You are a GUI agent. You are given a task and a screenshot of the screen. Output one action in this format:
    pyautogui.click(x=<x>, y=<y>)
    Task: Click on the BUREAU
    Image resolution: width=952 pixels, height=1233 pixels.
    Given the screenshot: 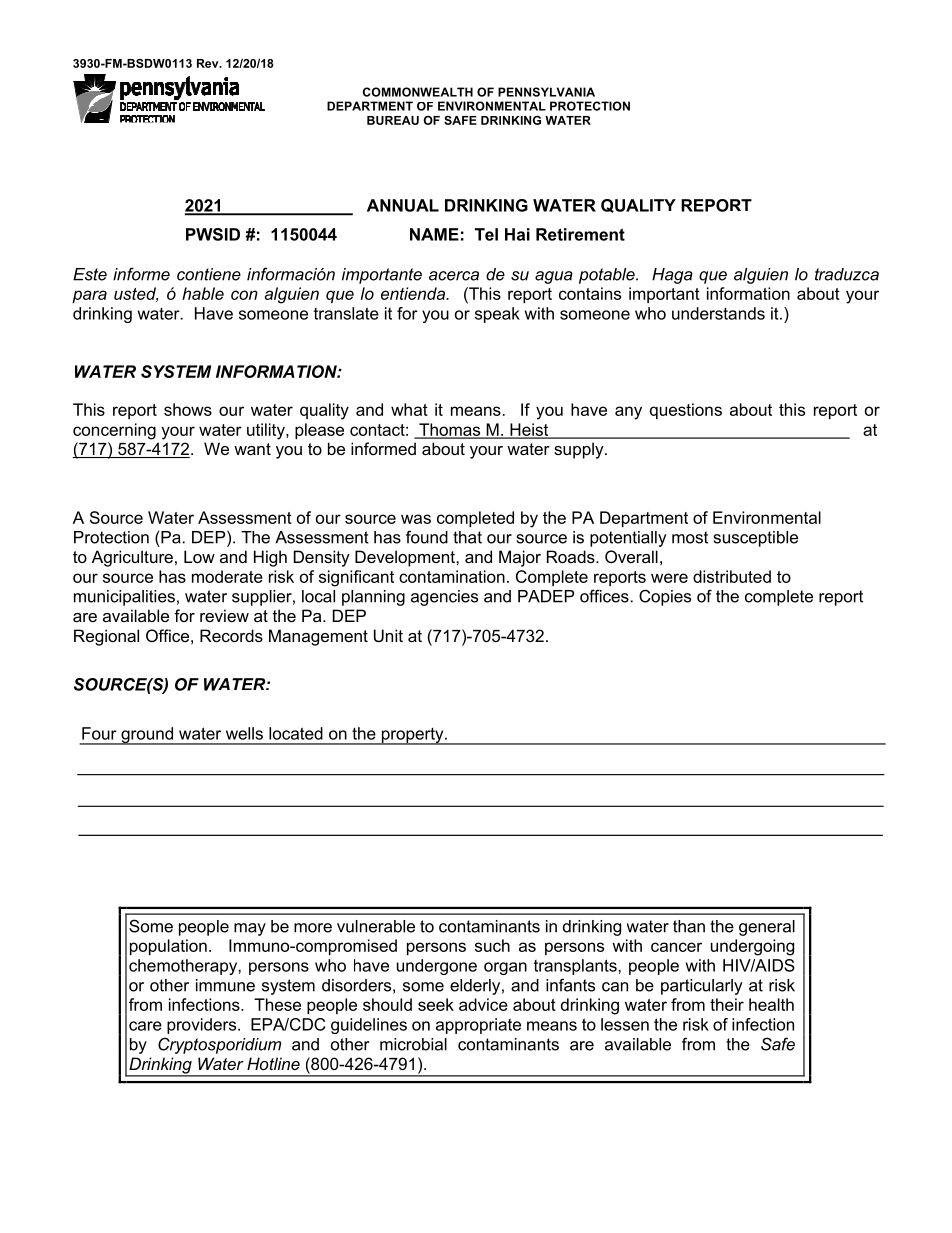 What is the action you would take?
    pyautogui.click(x=393, y=120)
